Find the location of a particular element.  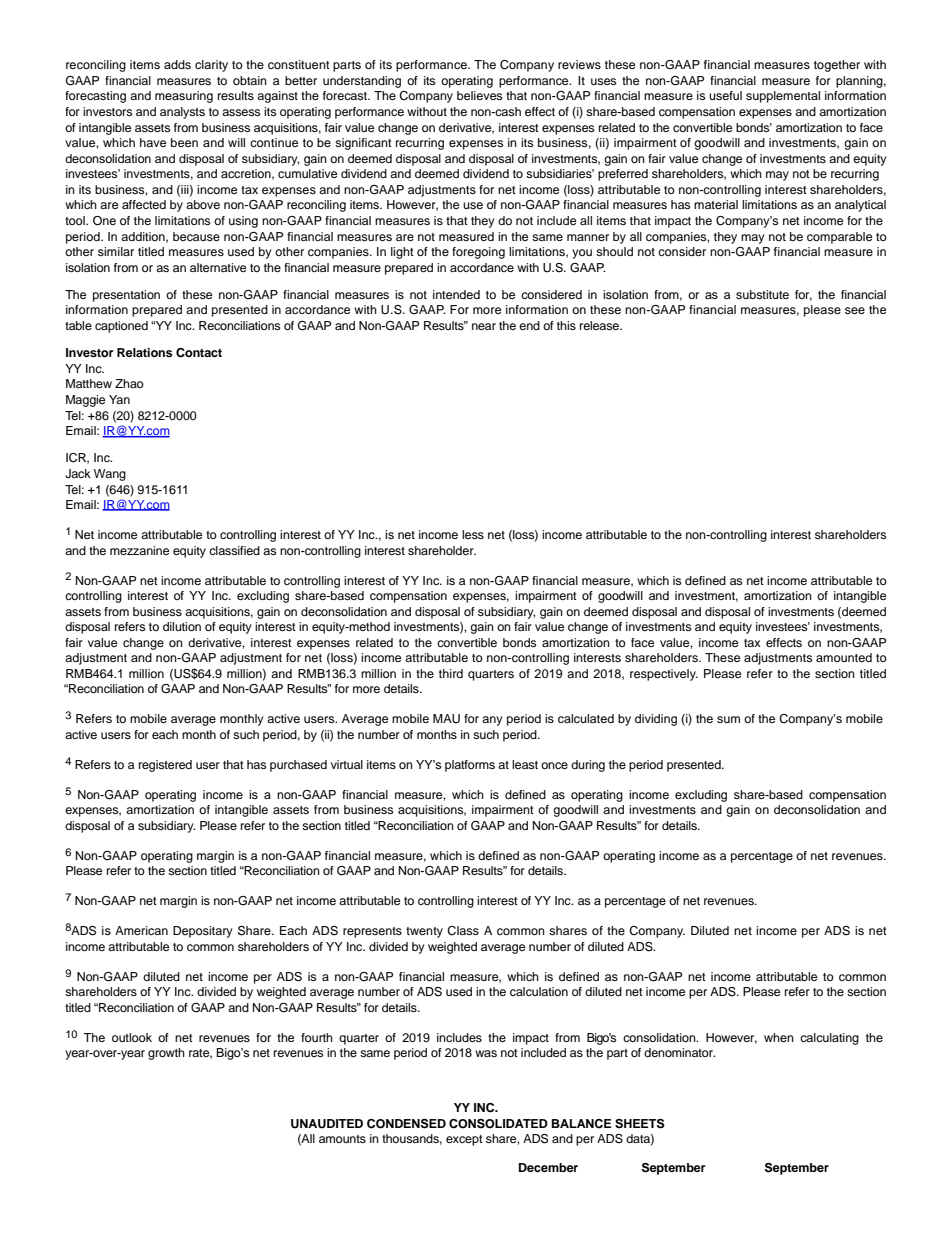

amounted is located at coordinates (844, 657).
